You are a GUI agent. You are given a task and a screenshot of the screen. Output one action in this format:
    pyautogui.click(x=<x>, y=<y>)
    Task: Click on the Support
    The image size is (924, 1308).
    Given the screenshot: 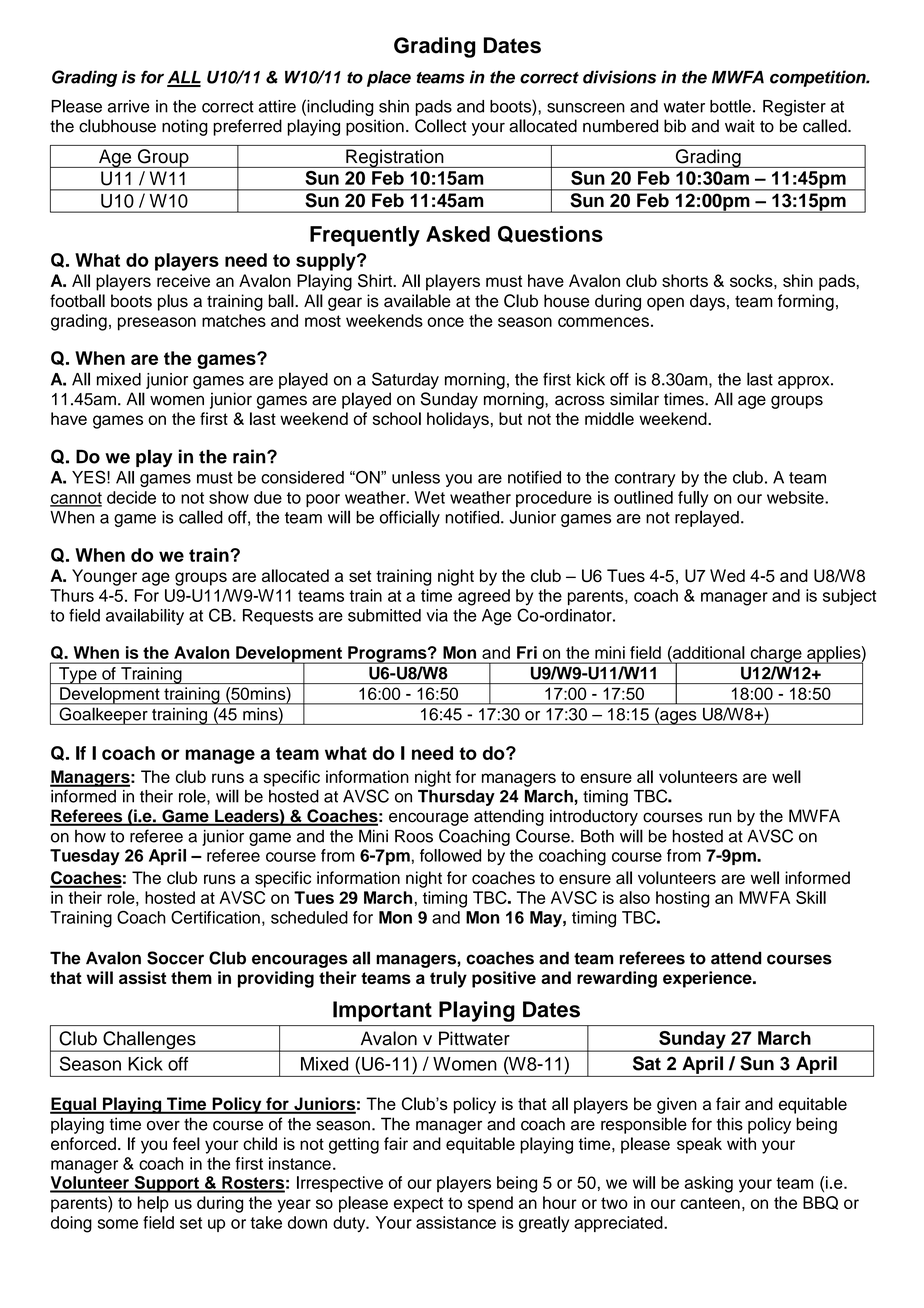 What is the action you would take?
    pyautogui.click(x=166, y=1184)
